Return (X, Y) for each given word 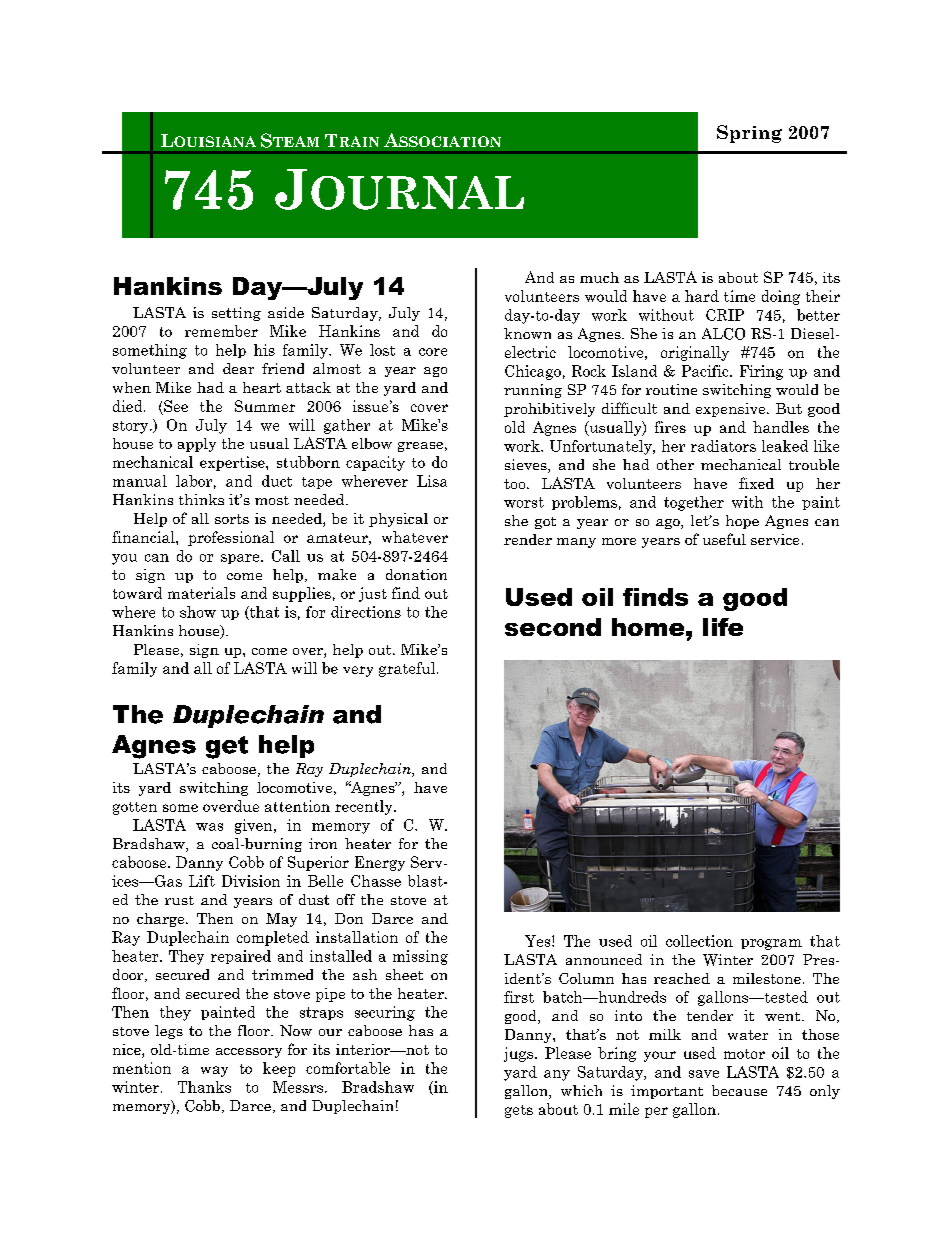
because (739, 1090)
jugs (520, 1054)
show (198, 612)
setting (236, 314)
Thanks (204, 1087)
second (553, 627)
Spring (749, 134)
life (723, 627)
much (599, 277)
